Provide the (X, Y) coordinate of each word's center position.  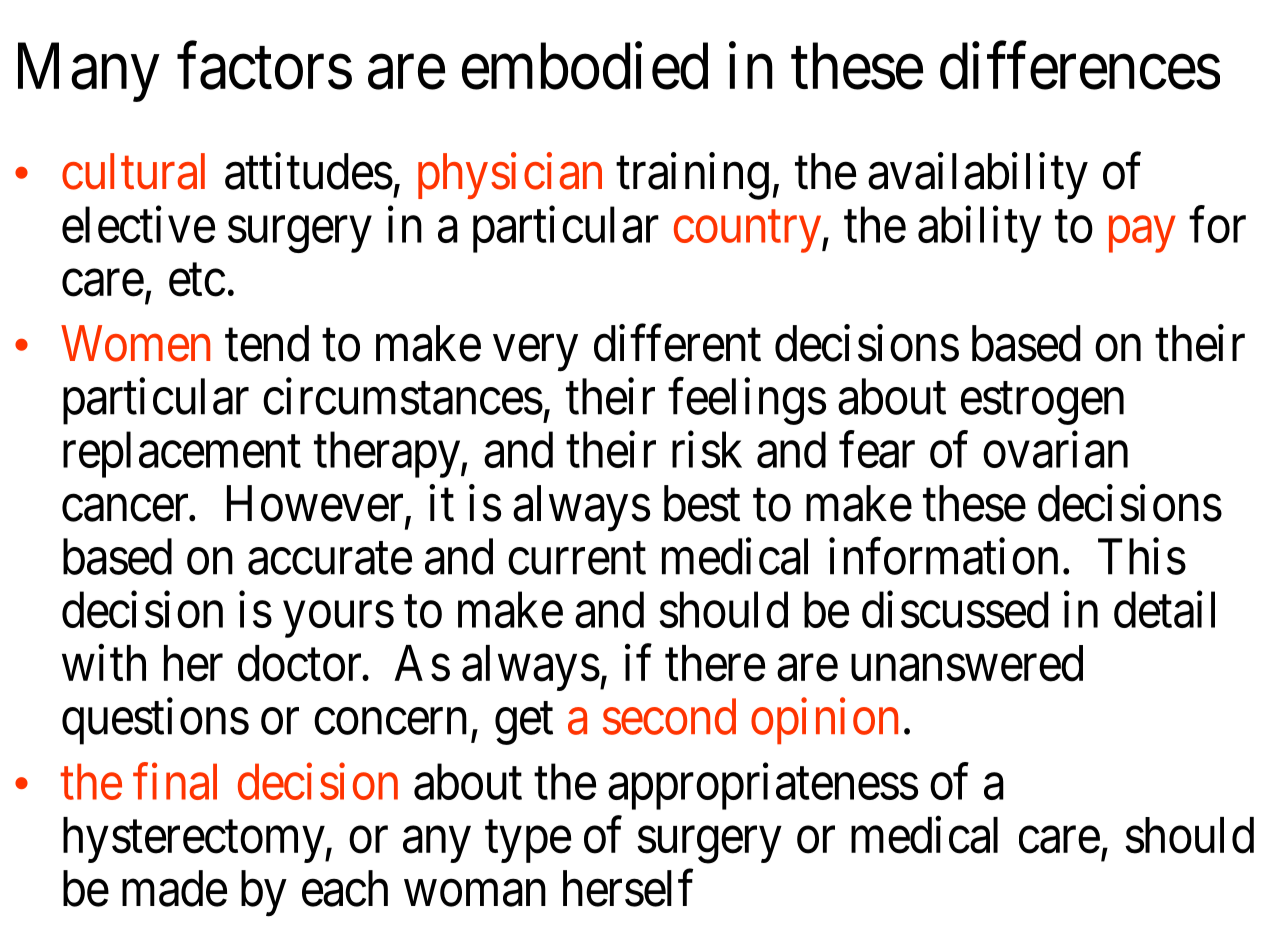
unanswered (967, 663)
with (104, 663)
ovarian (1055, 449)
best (702, 503)
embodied (585, 66)
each (345, 888)
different (677, 343)
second (669, 716)
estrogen (1042, 404)
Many (89, 73)
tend (267, 343)
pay (1142, 235)
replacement (182, 454)
